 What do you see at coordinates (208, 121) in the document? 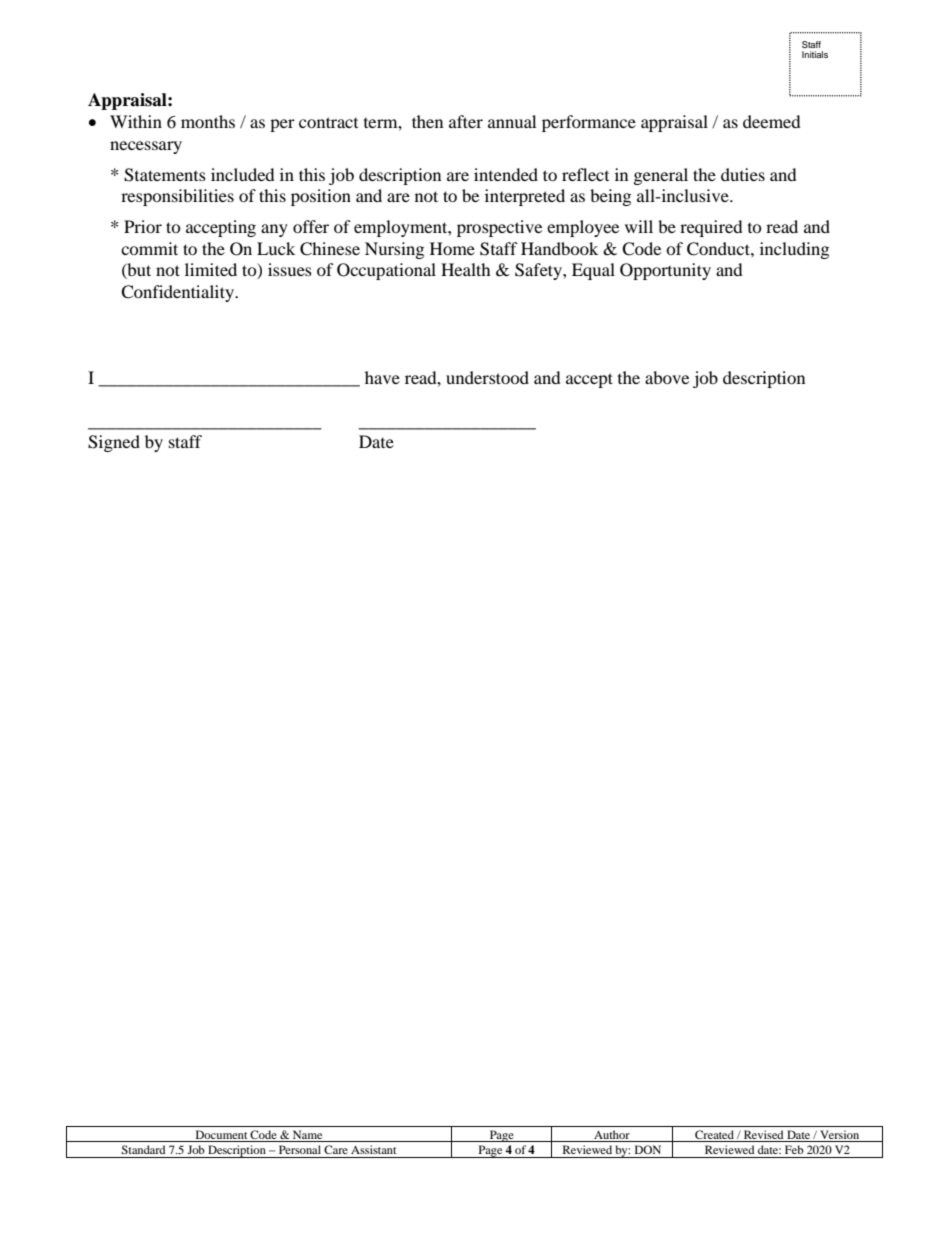
I see `months` at bounding box center [208, 121].
